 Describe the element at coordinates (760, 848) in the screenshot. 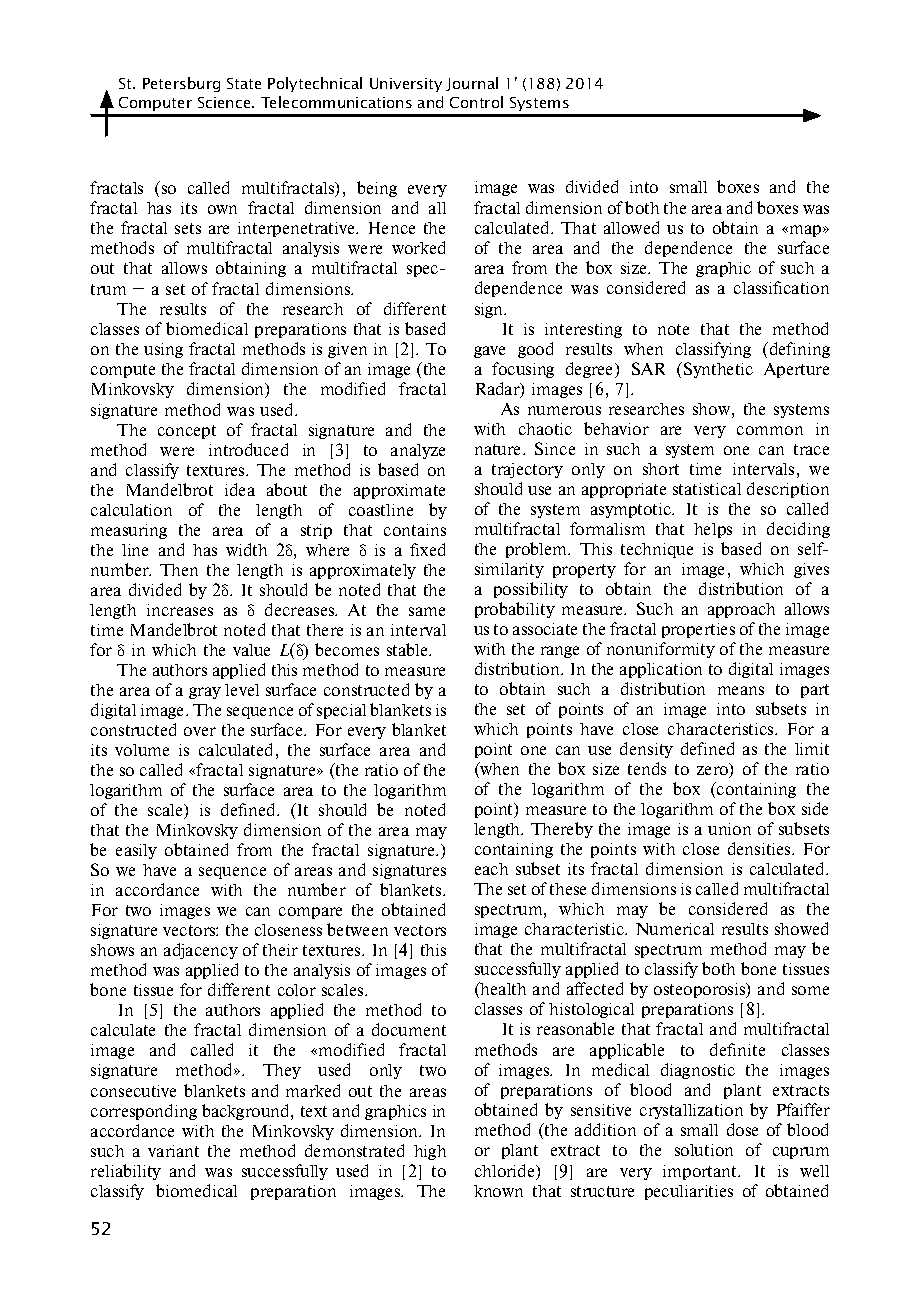

I see `densities` at that location.
